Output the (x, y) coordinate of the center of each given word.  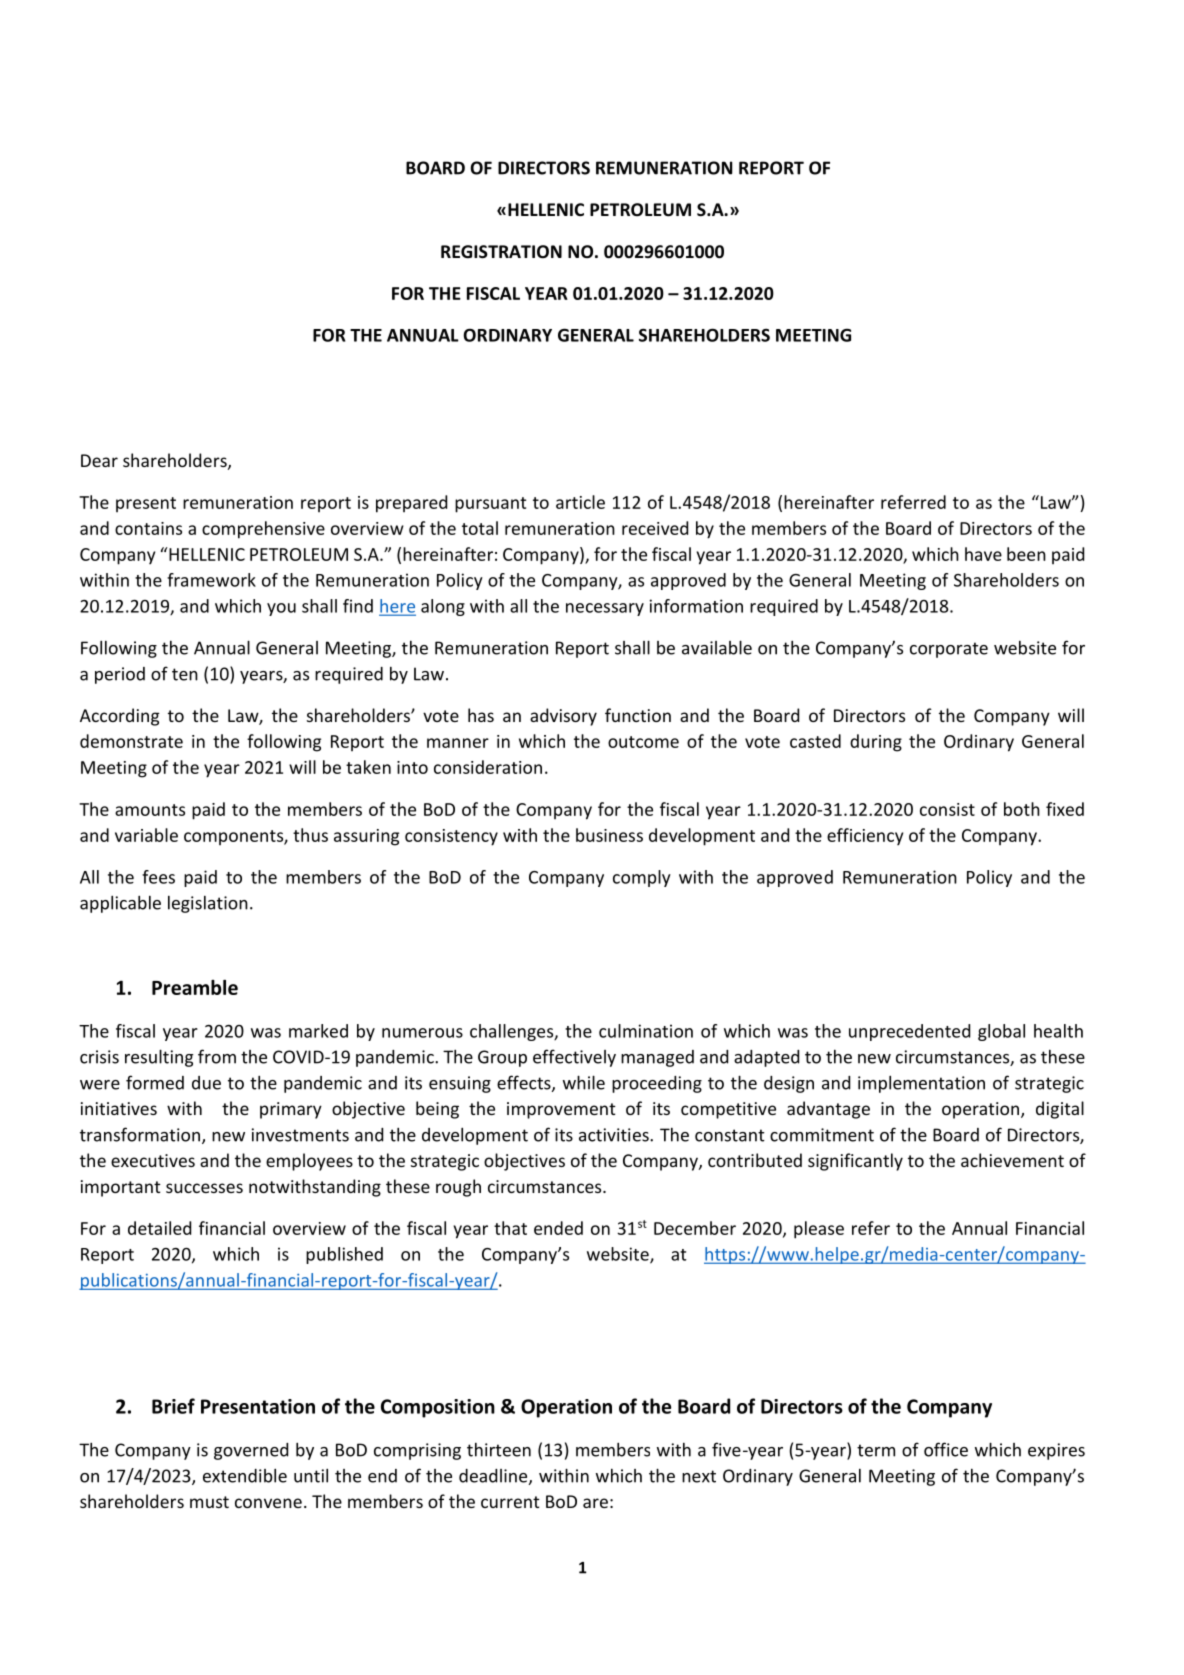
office (946, 1449)
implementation (921, 1084)
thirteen (499, 1450)
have (983, 554)
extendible (245, 1475)
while (584, 1082)
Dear (99, 460)
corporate (949, 650)
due (206, 1083)
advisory (563, 717)
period (120, 675)
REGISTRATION (501, 252)
